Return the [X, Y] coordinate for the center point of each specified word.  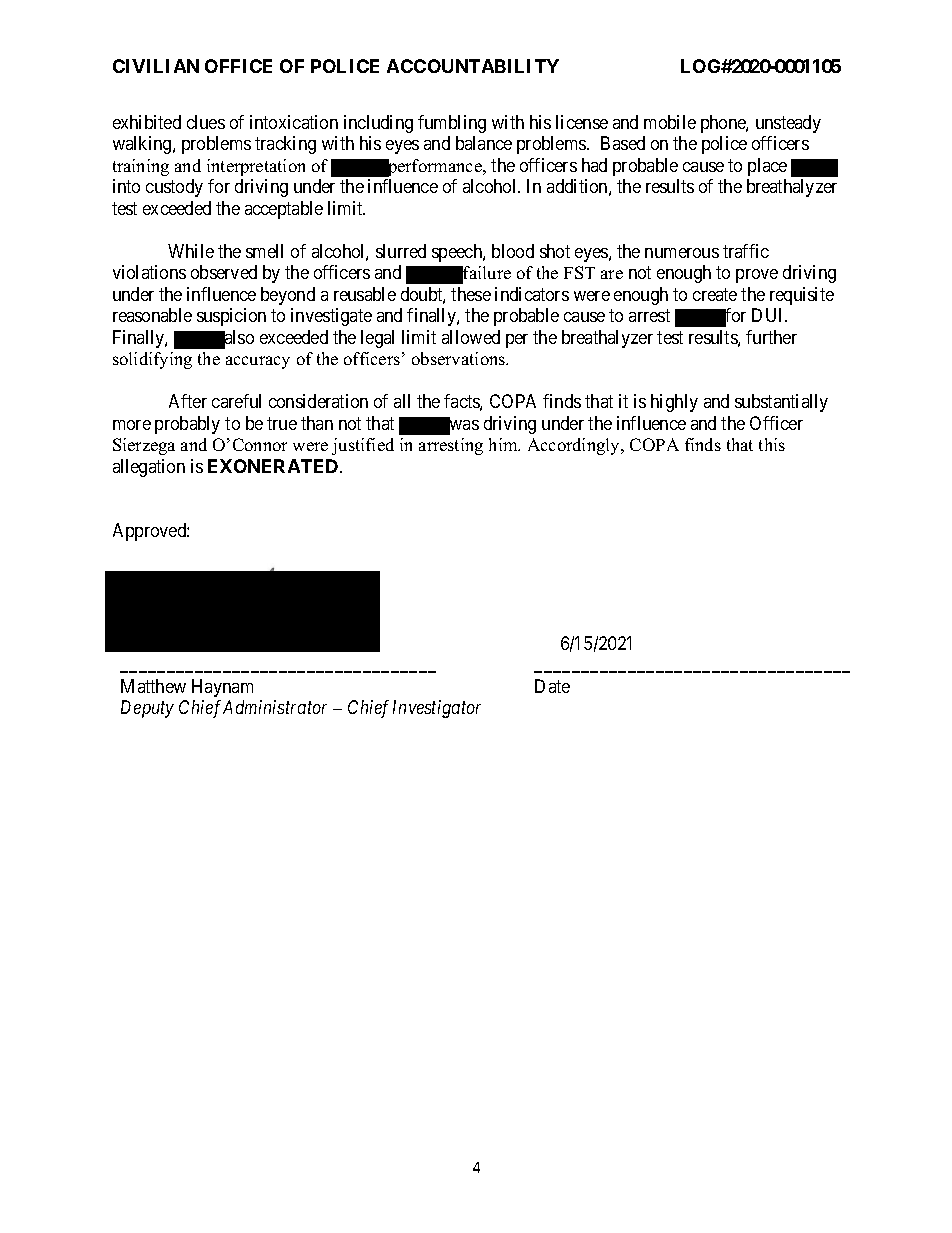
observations [460, 358]
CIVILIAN [156, 66]
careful [236, 401]
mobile [670, 122]
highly [674, 403]
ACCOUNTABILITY [473, 66]
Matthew [153, 686]
